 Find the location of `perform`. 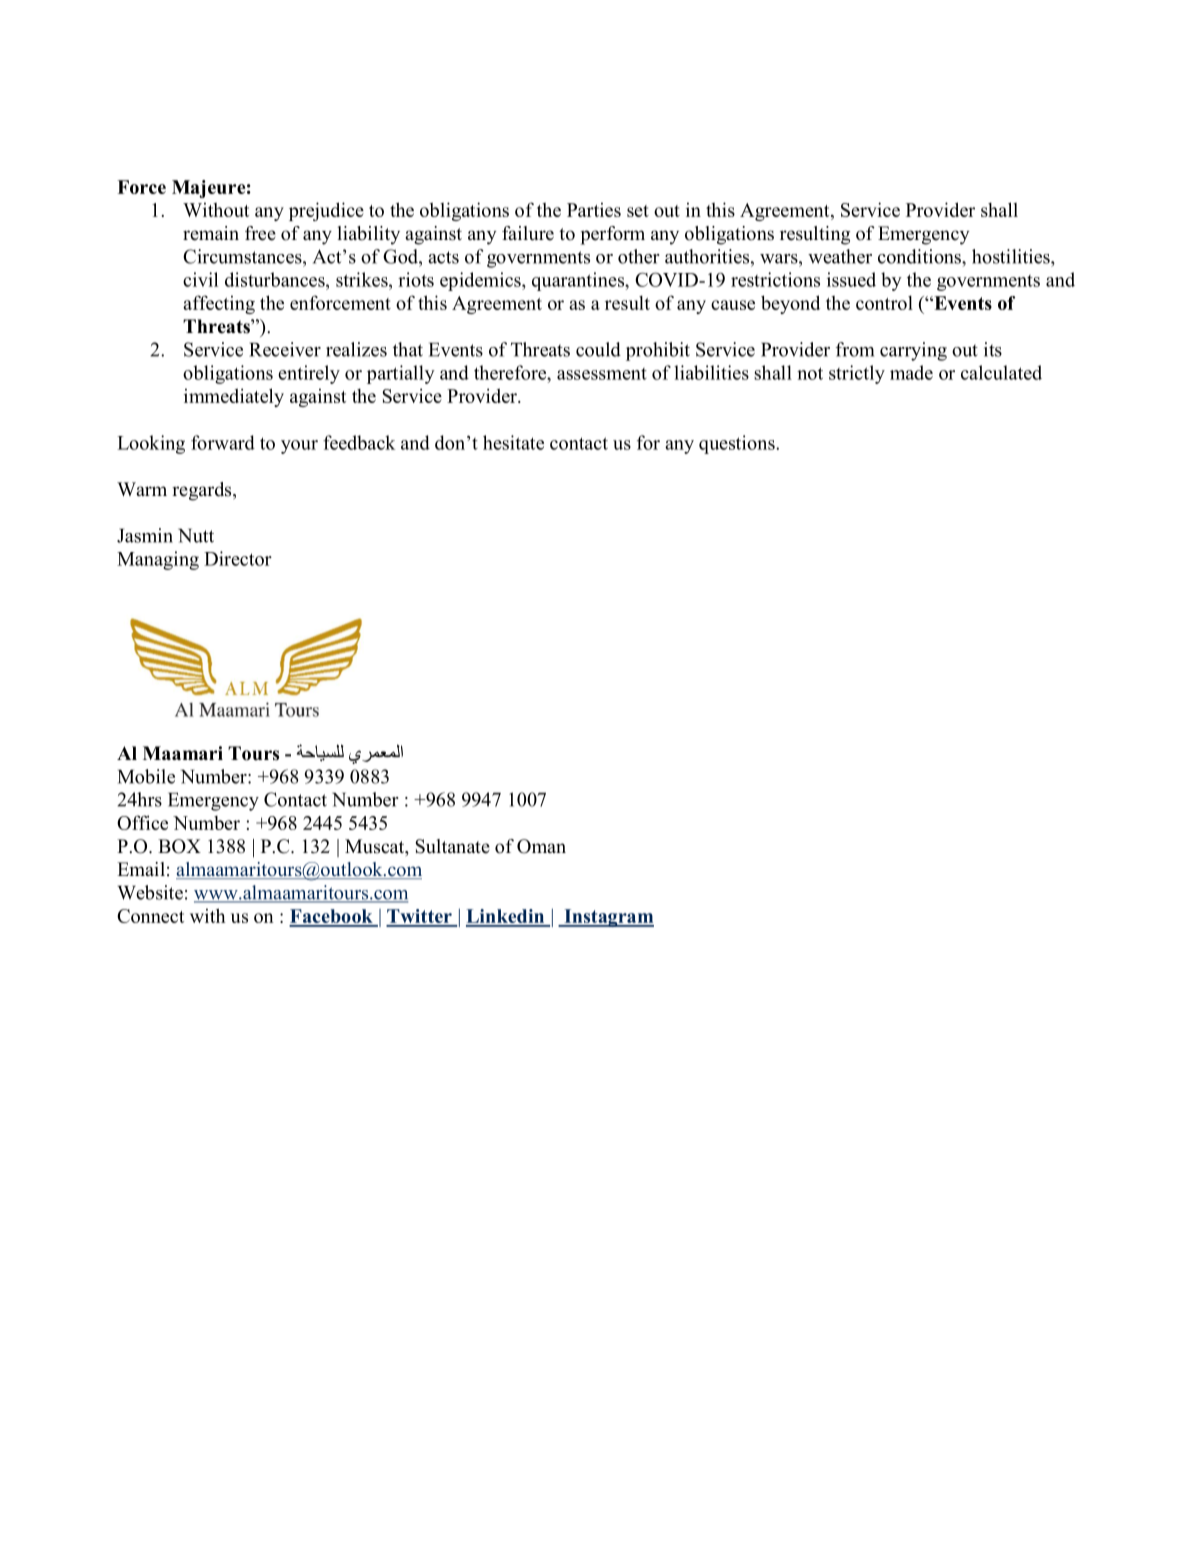

perform is located at coordinates (612, 235).
